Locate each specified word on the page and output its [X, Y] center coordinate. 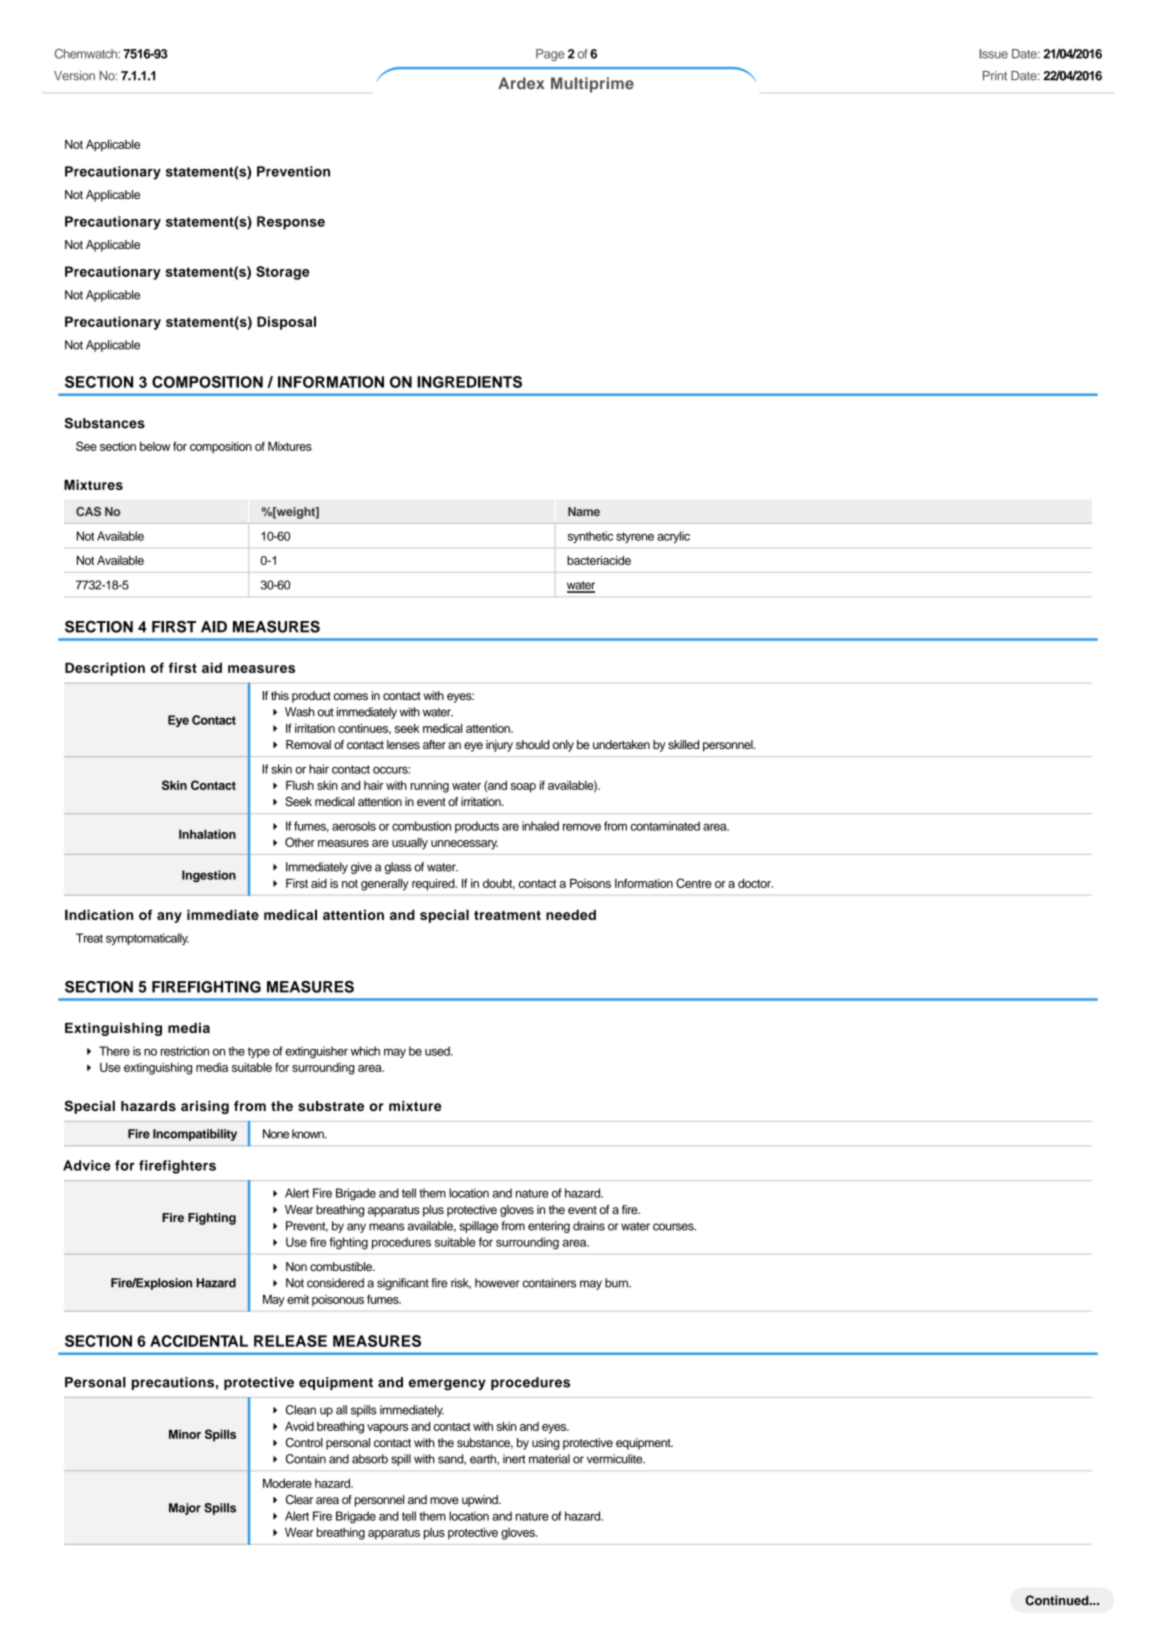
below [155, 446]
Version [74, 76]
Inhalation [207, 834]
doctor [755, 883]
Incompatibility [195, 1135]
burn [617, 1283]
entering [549, 1227]
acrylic [673, 537]
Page [550, 55]
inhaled [540, 826]
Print [995, 75]
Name [584, 511]
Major [185, 1509]
